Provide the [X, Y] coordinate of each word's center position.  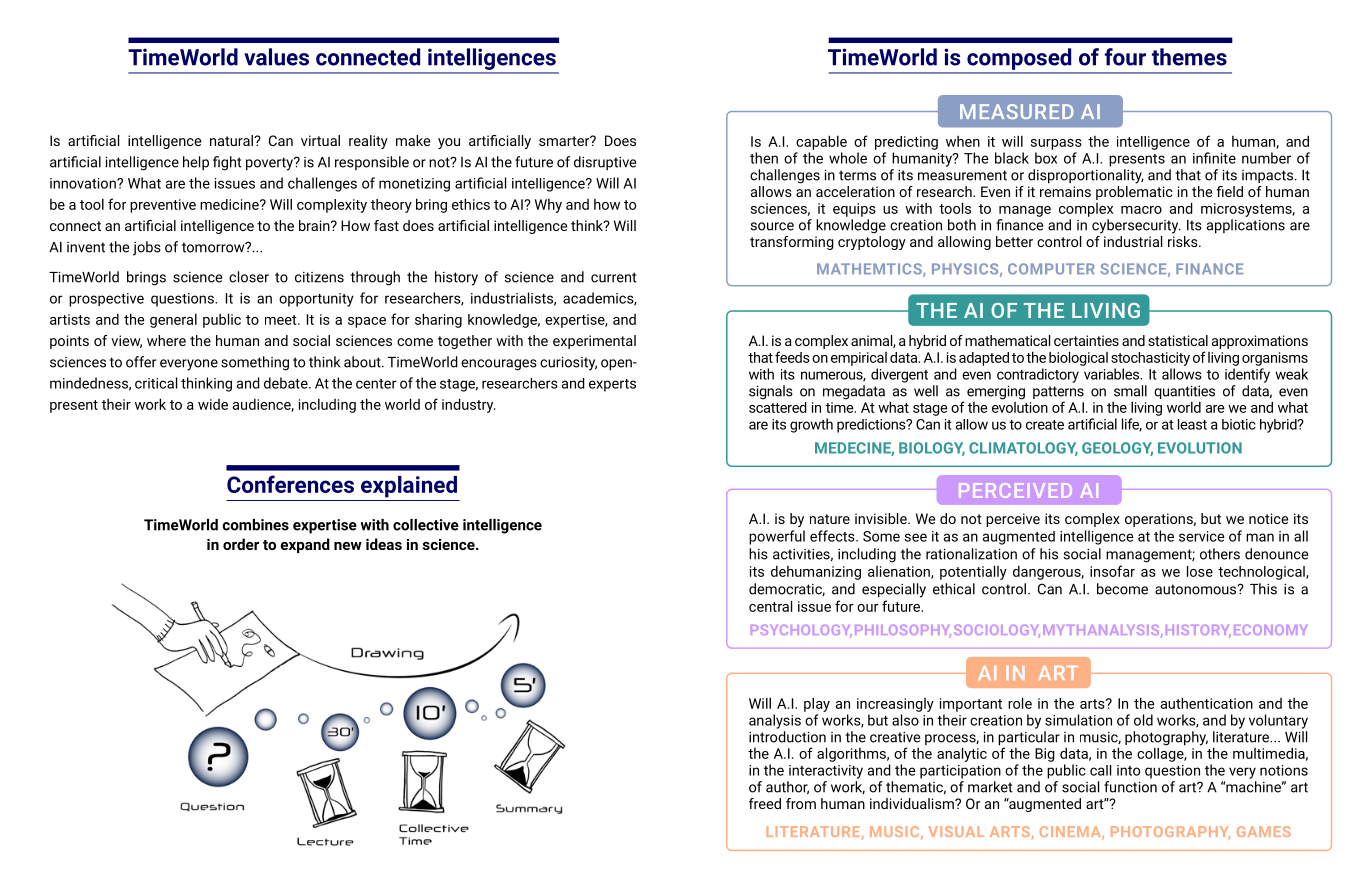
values [276, 57]
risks [1184, 241]
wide [213, 404]
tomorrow [214, 247]
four [1125, 57]
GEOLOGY [1117, 449]
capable [821, 142]
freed [765, 803]
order [241, 544]
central [770, 606]
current [614, 277]
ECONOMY [1270, 630]
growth [811, 425]
